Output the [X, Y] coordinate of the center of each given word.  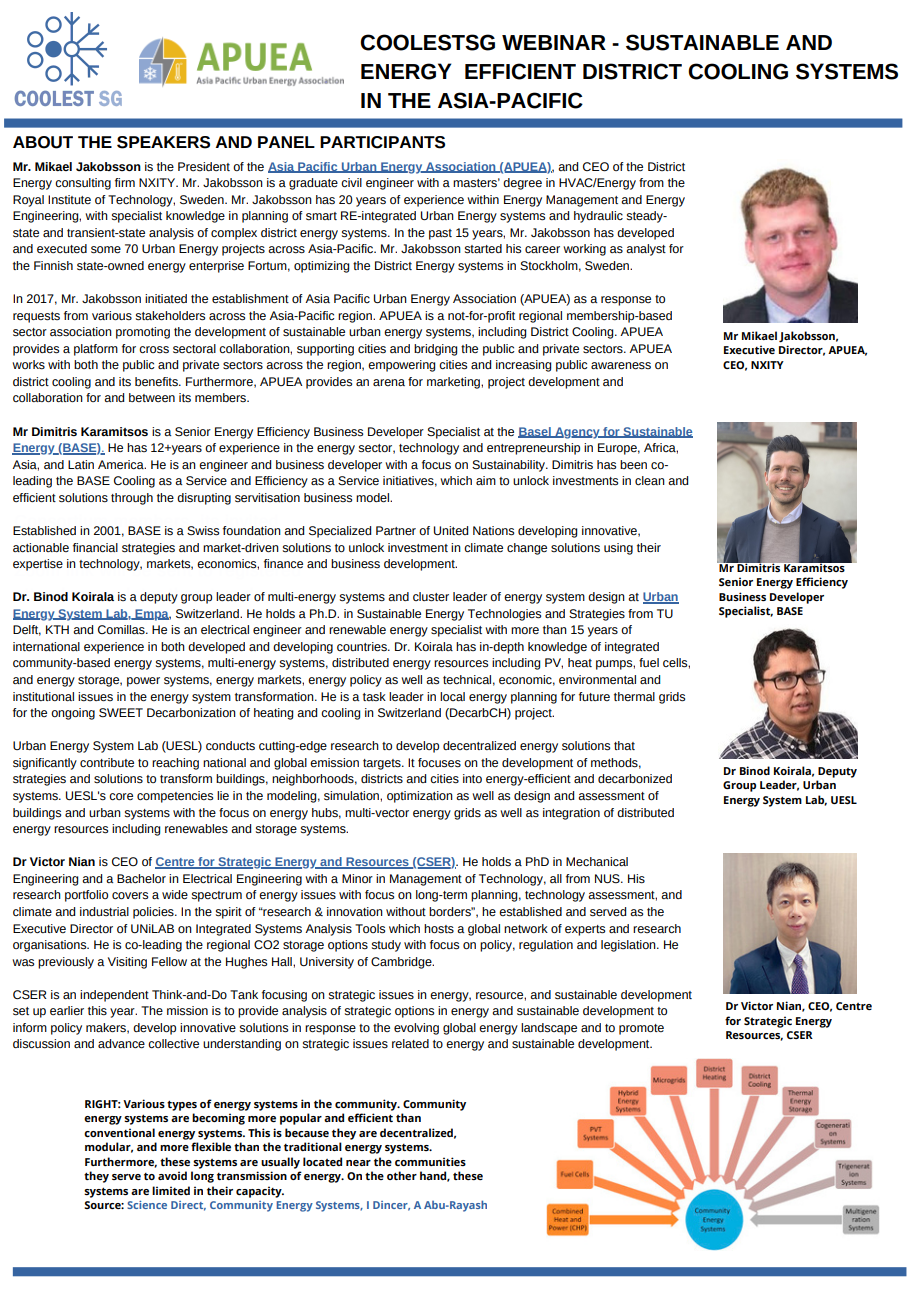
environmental [597, 679]
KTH [57, 629]
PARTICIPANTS [382, 142]
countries [363, 646]
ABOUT [43, 142]
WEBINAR [554, 42]
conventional [119, 1132]
